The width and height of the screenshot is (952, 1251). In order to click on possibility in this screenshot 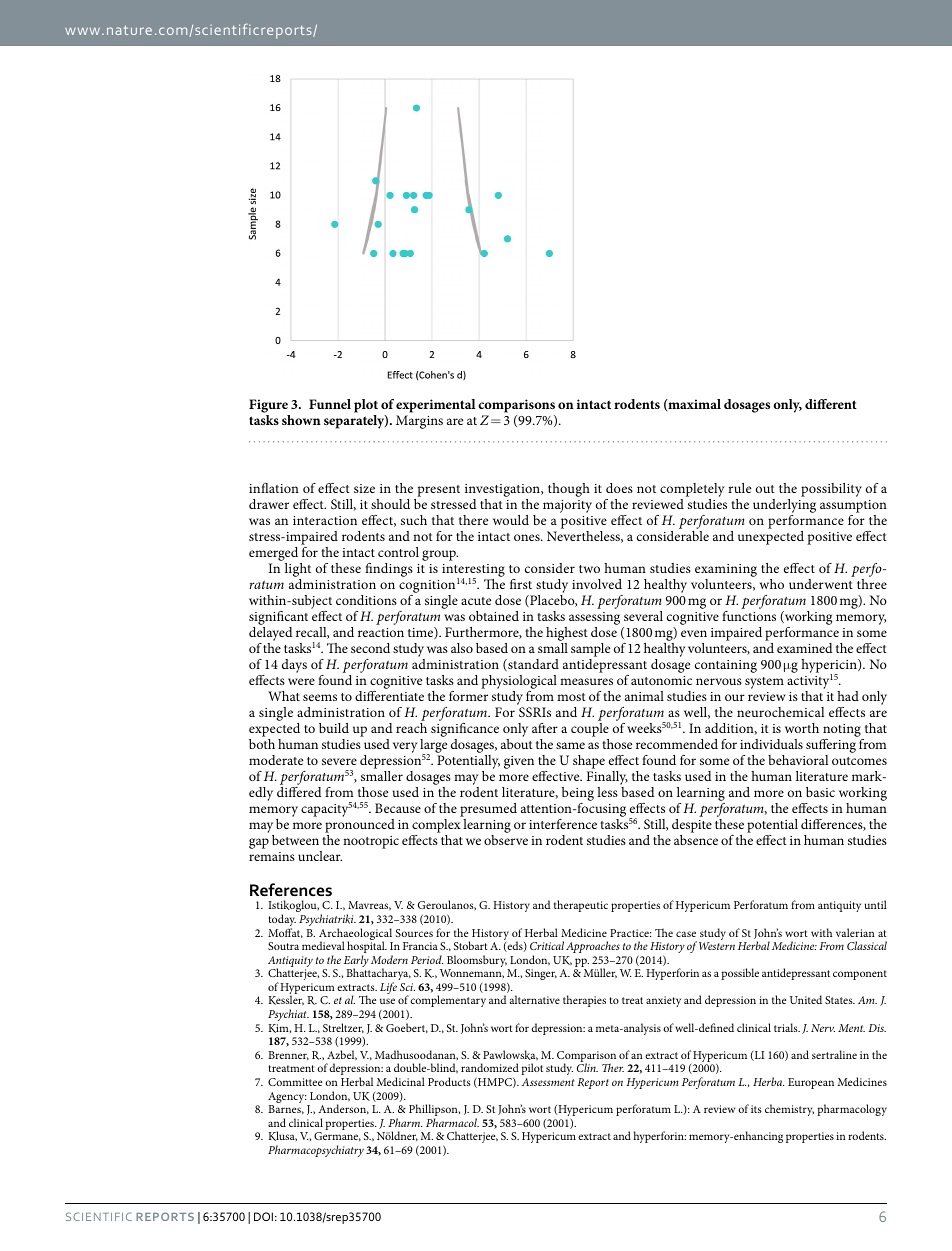, I will do `click(831, 490)`.
